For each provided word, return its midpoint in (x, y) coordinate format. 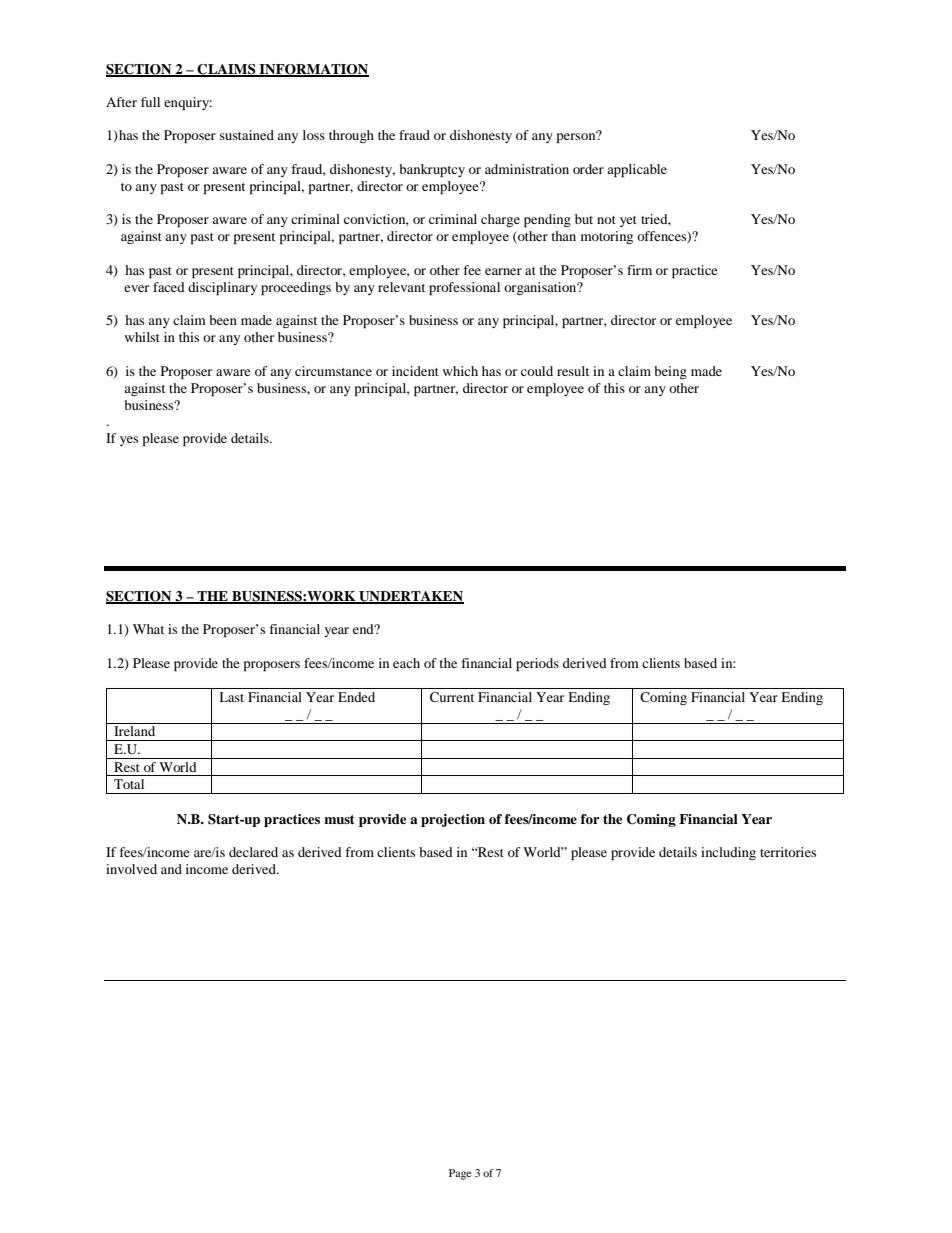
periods (537, 664)
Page (460, 1174)
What (148, 629)
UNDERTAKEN (410, 597)
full (150, 102)
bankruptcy (432, 170)
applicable (637, 170)
